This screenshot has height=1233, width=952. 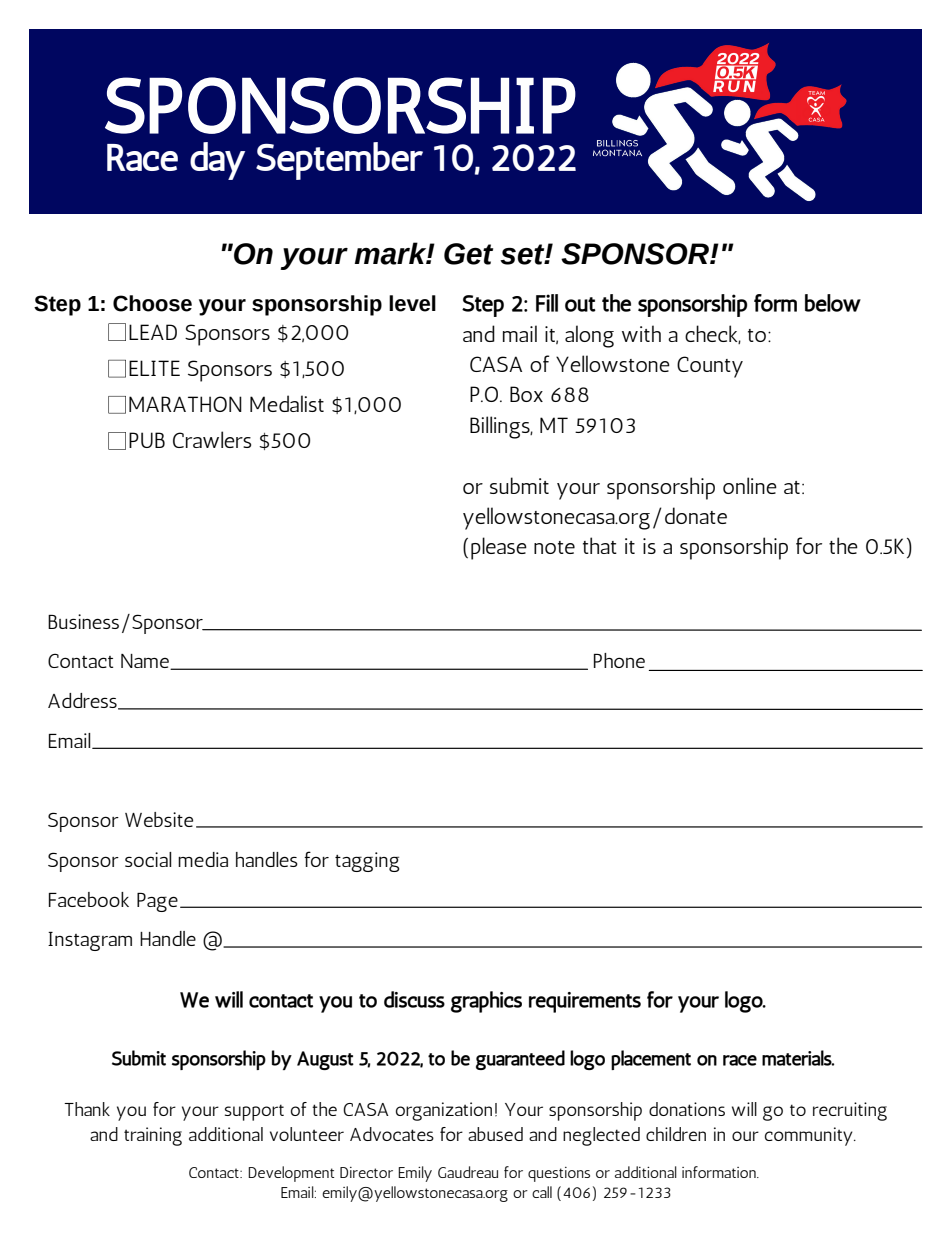 What do you see at coordinates (750, 485) in the screenshot?
I see `online` at bounding box center [750, 485].
